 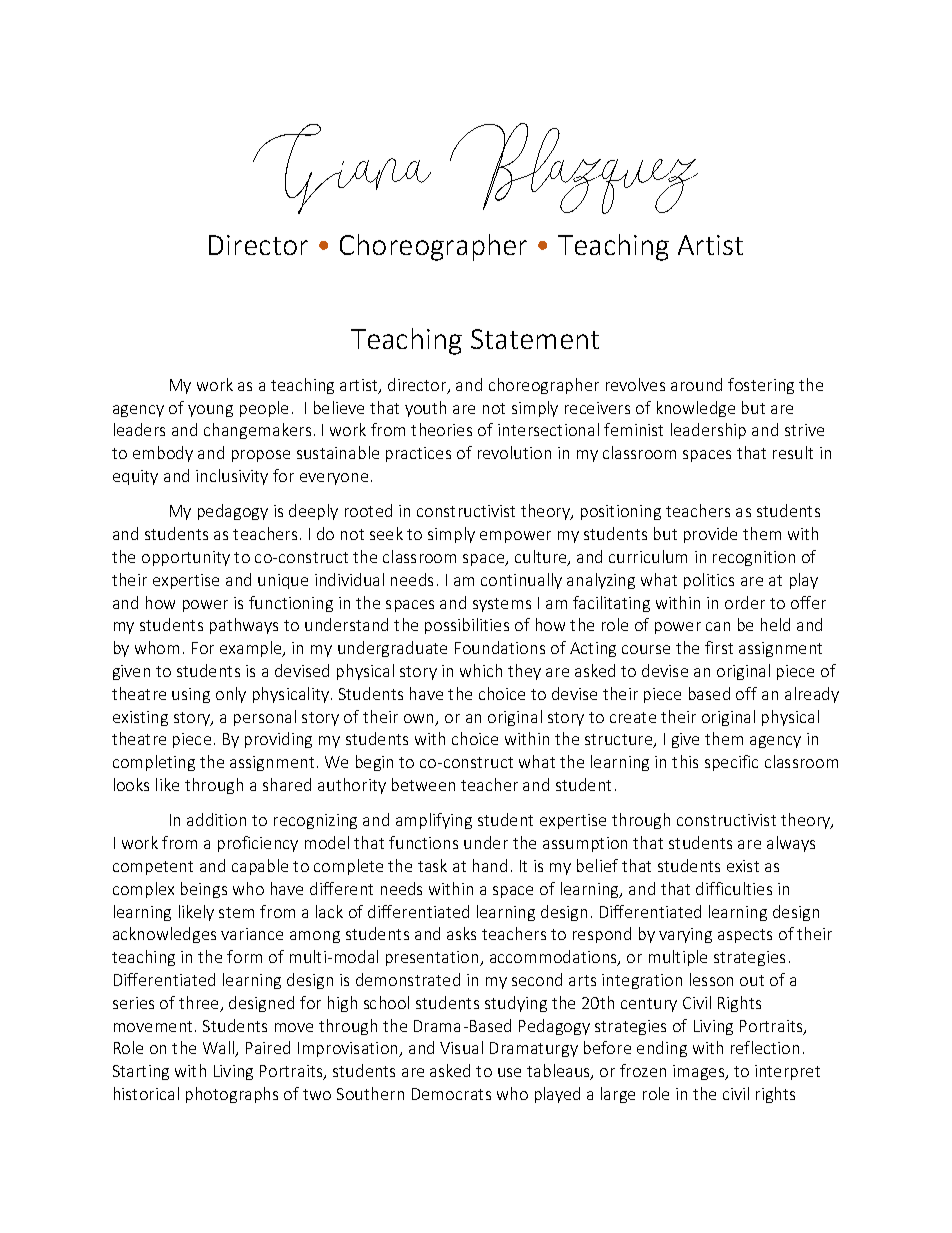 What do you see at coordinates (420, 720) in the page?
I see `own` at bounding box center [420, 720].
